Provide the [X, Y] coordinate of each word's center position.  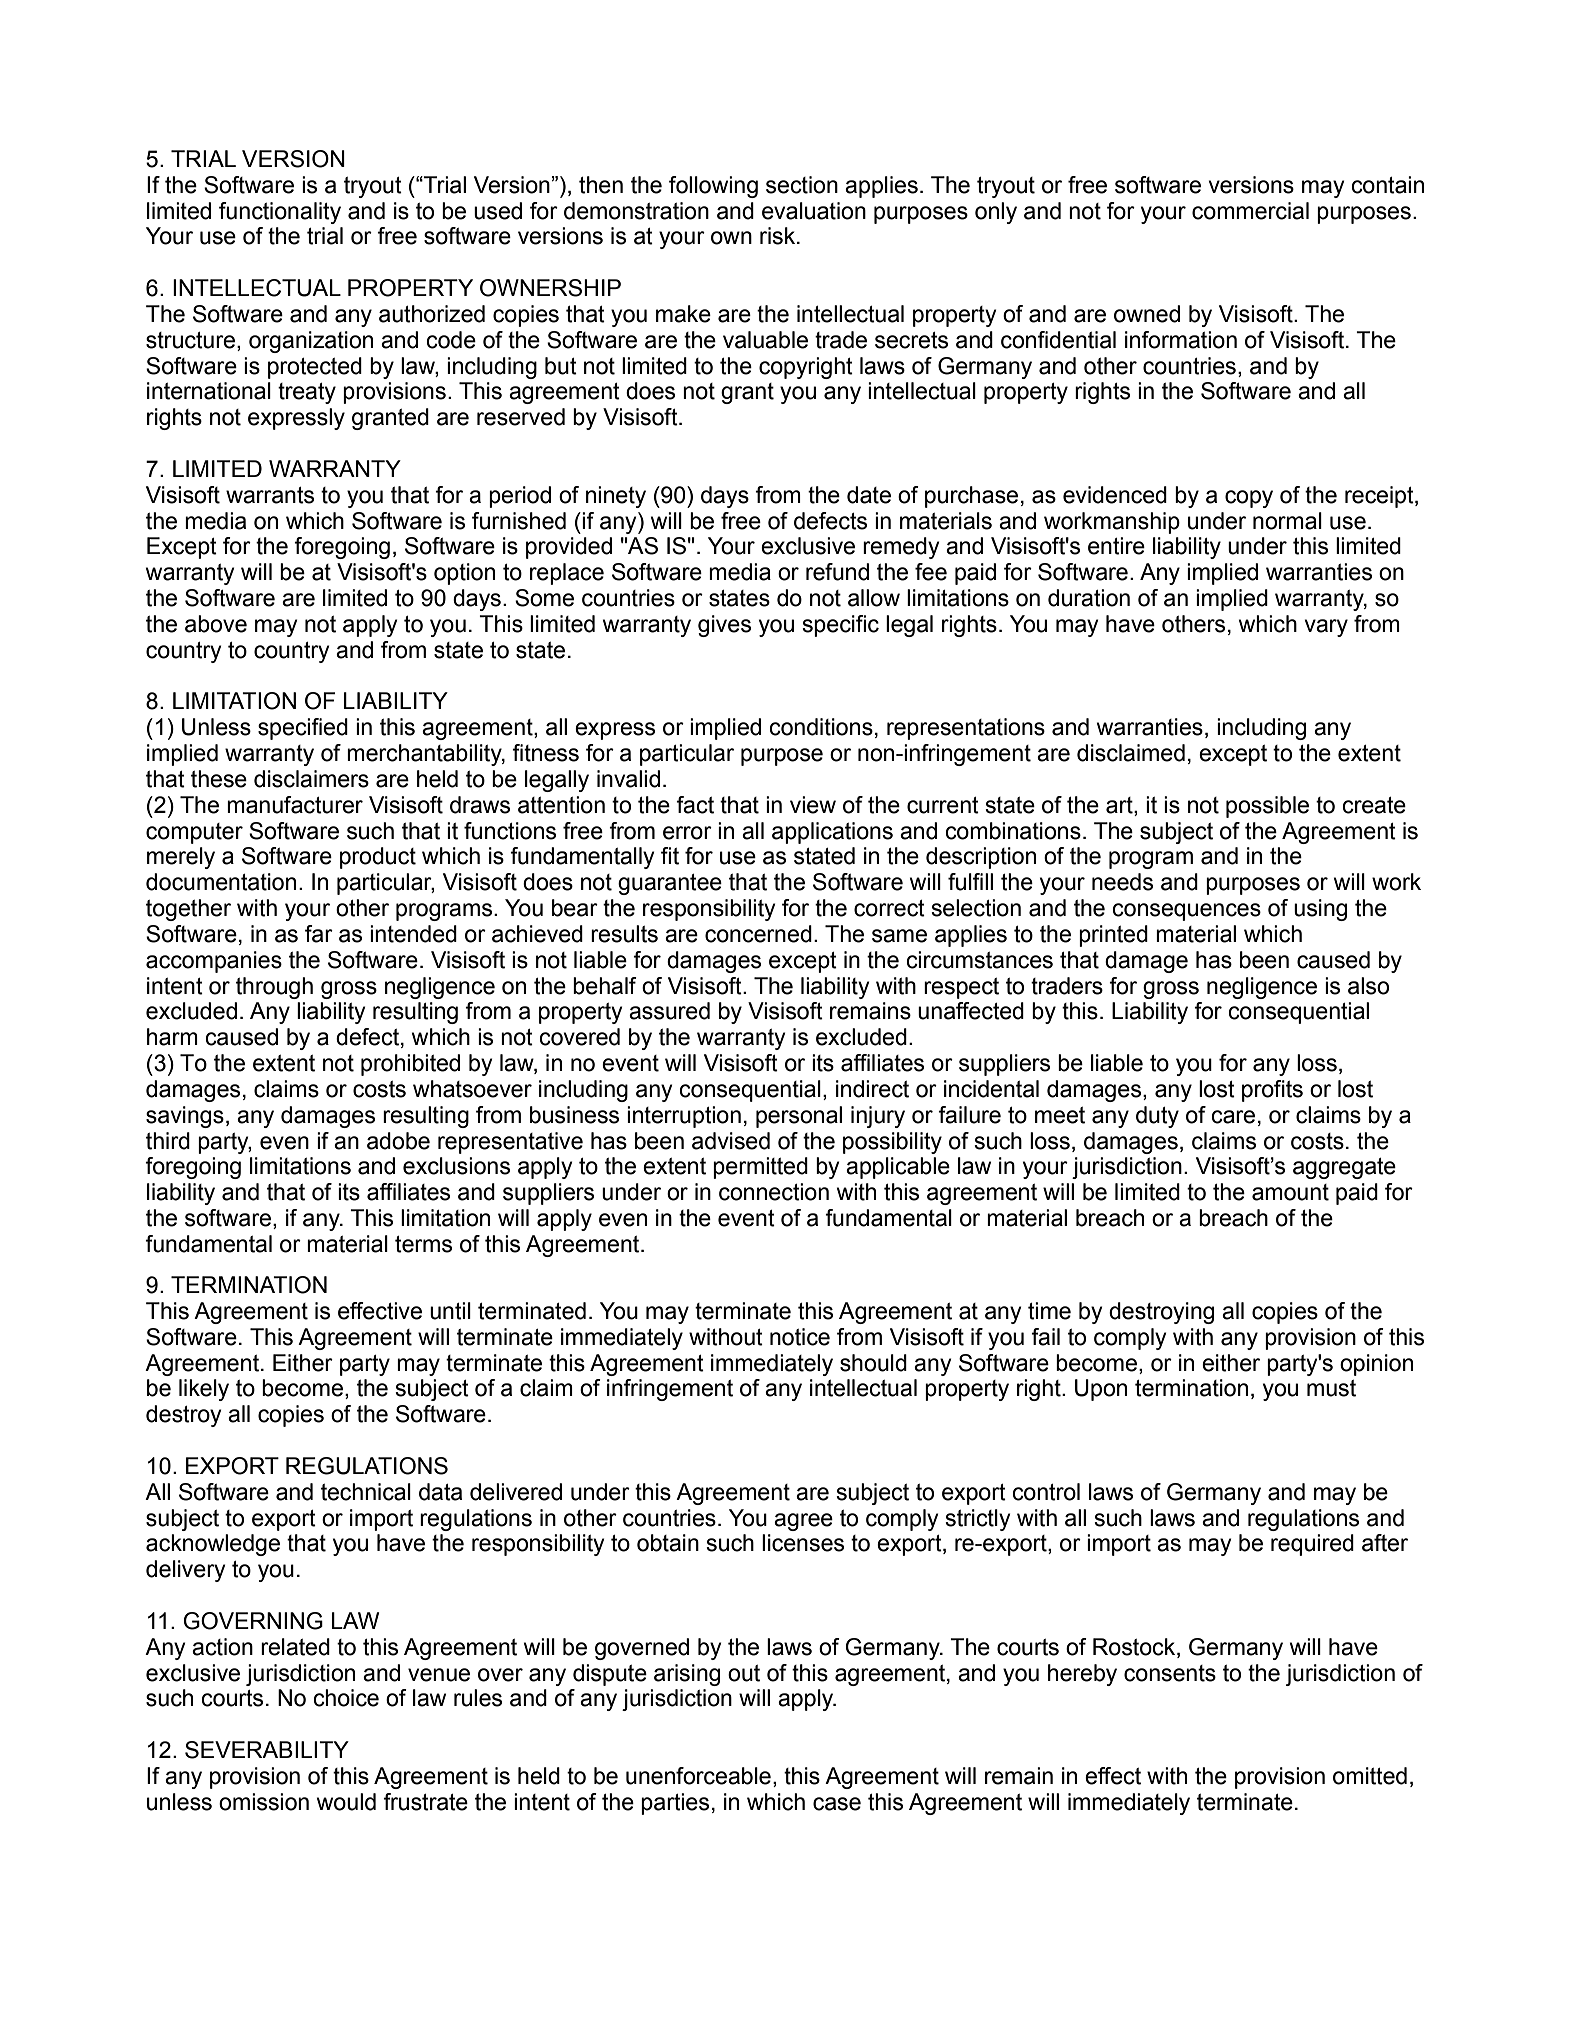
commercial [1250, 211]
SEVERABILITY [267, 1750]
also [1368, 986]
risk [779, 236]
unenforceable [698, 1776]
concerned [758, 934]
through [274, 988]
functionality [280, 213]
